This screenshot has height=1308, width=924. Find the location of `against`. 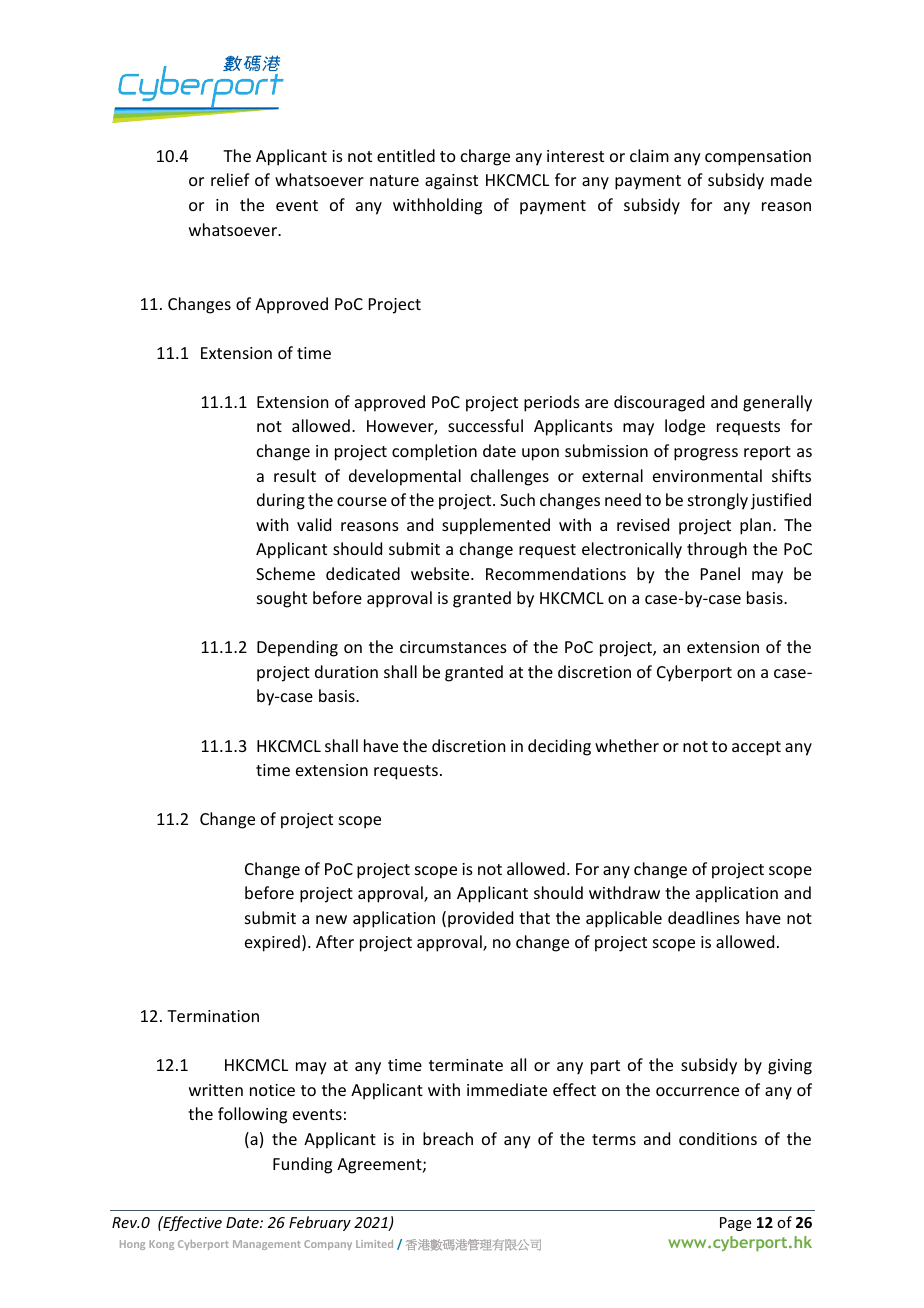

against is located at coordinates (451, 182).
